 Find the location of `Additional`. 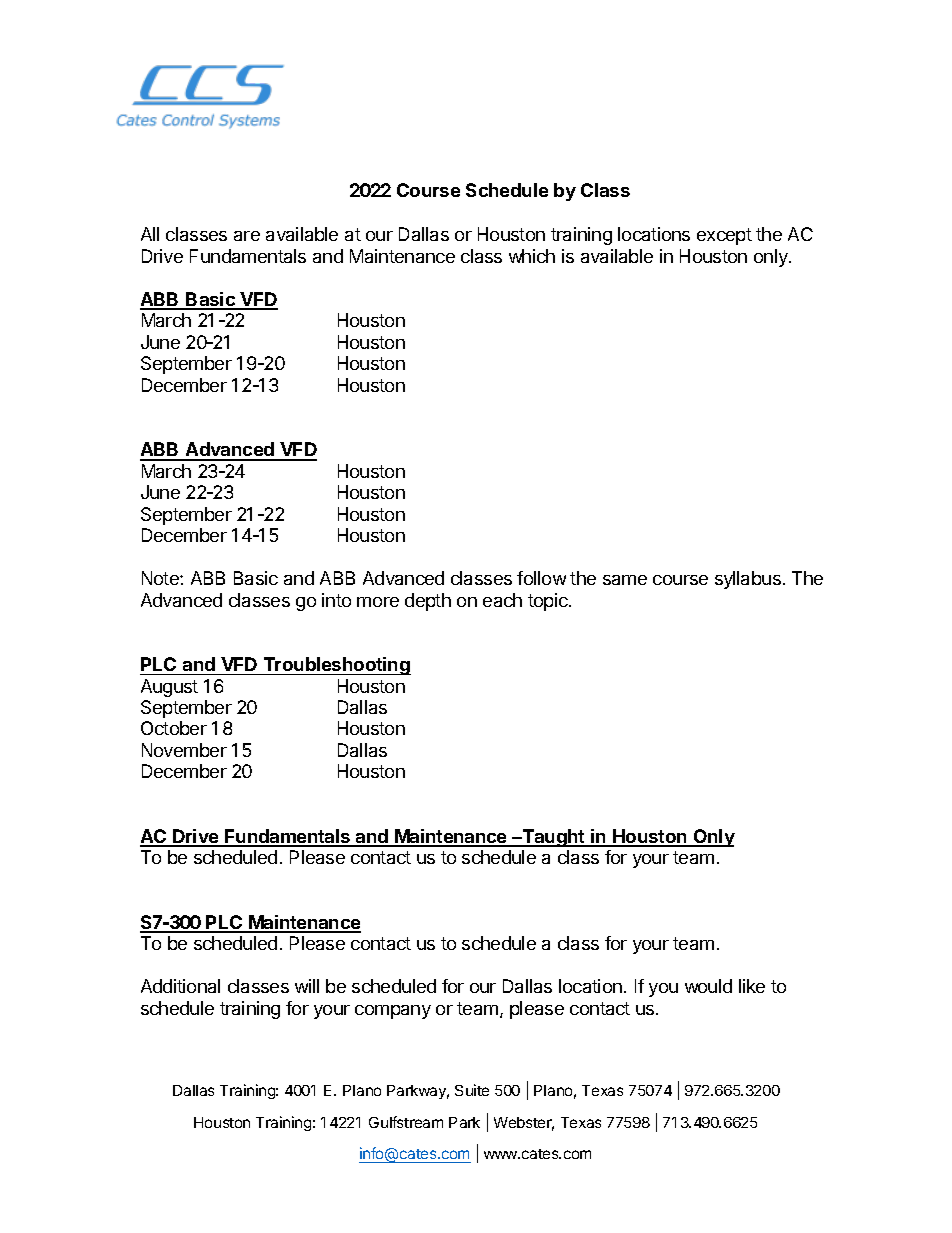

Additional is located at coordinates (180, 986).
